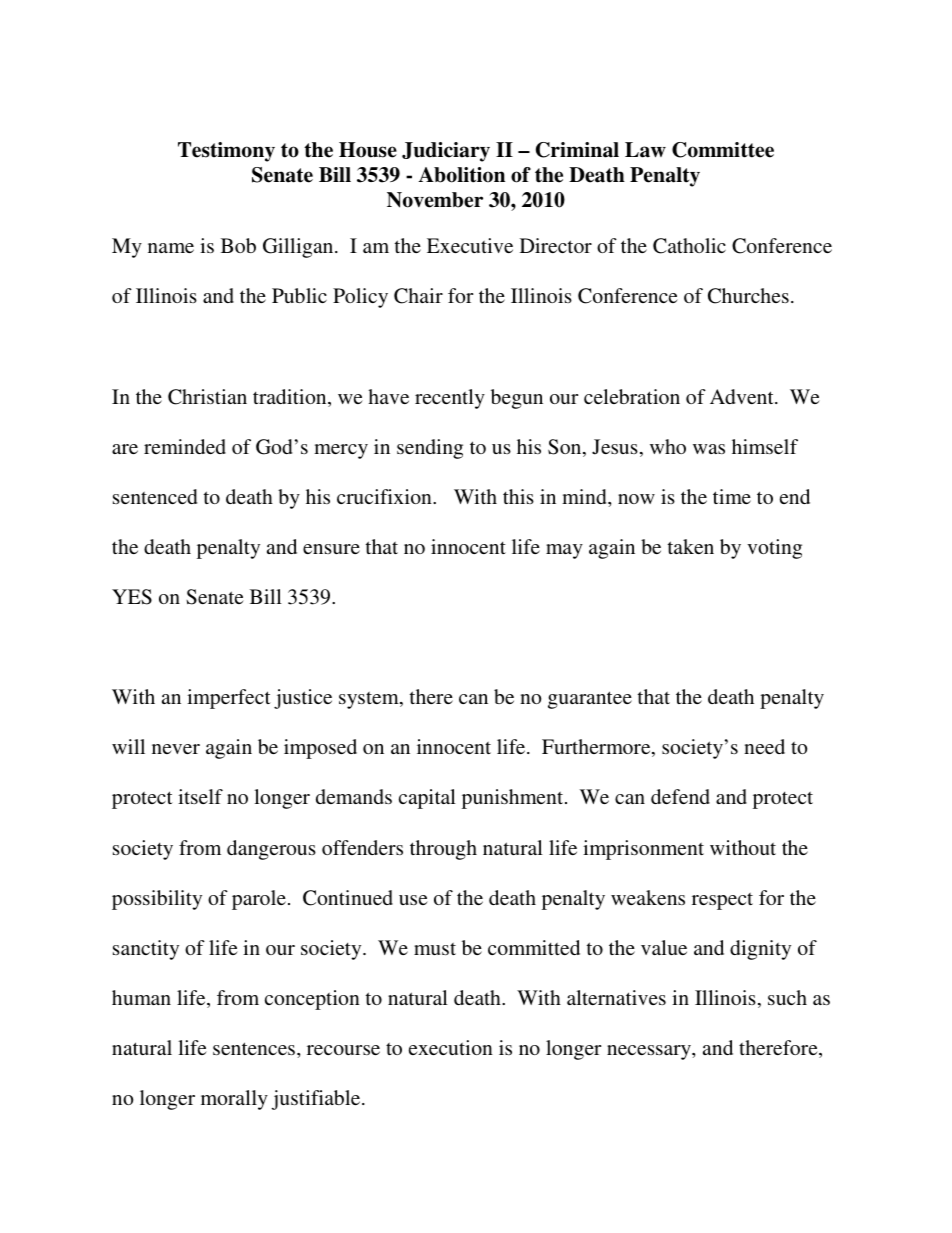 Image resolution: width=952 pixels, height=1233 pixels. I want to click on Abolition, so click(462, 175).
